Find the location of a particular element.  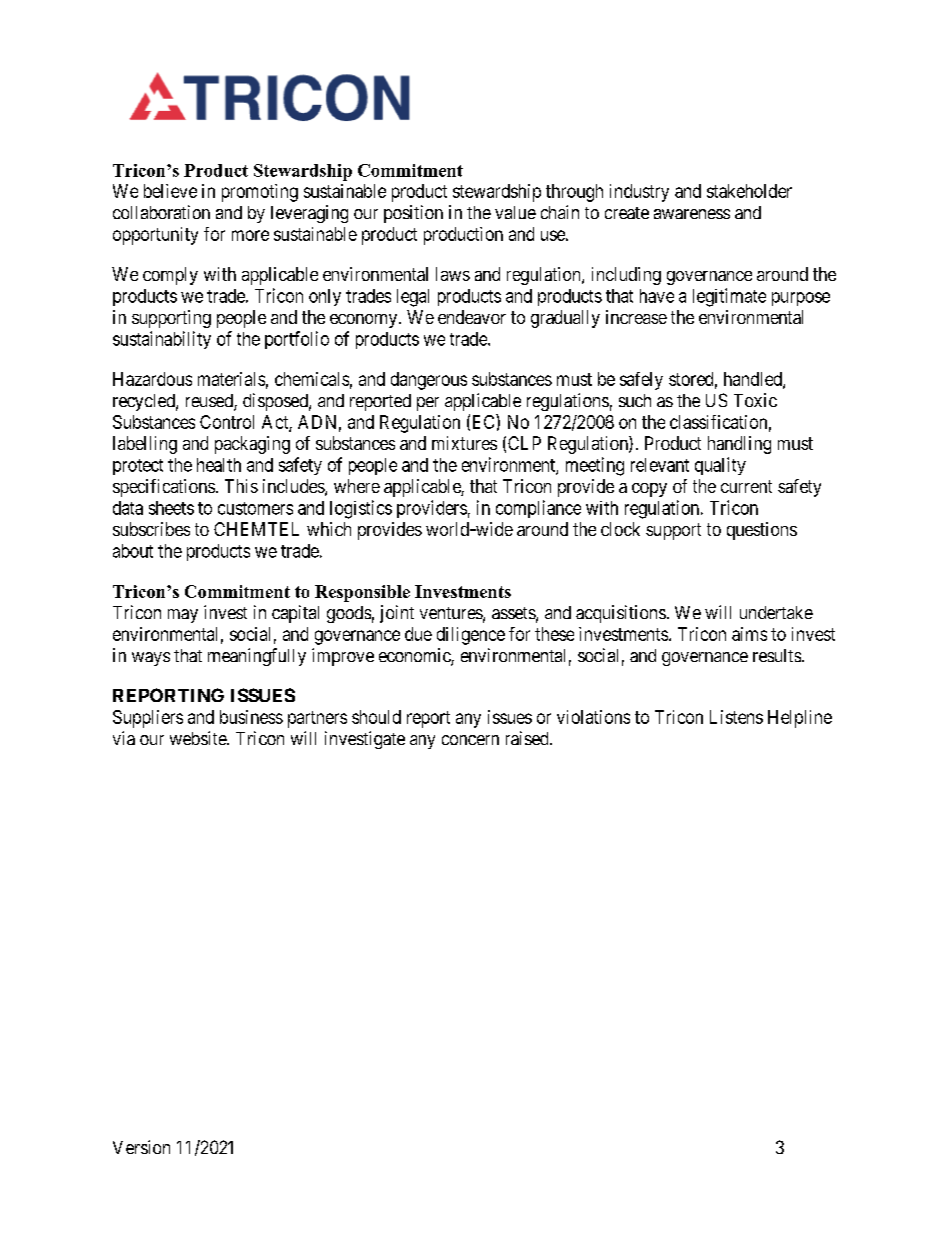

Version is located at coordinates (141, 1147).
